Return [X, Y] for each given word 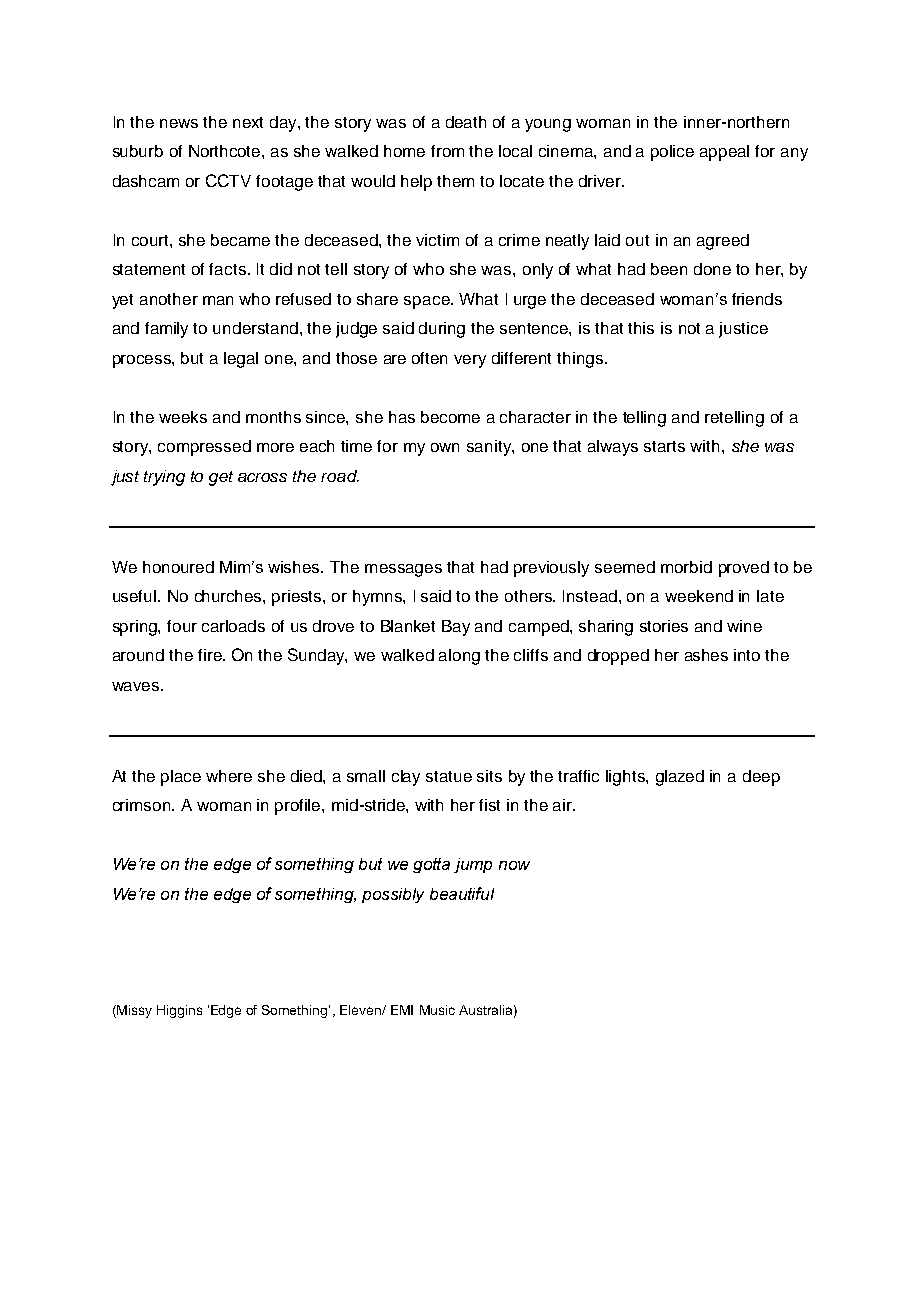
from [447, 151]
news [179, 123]
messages [403, 570]
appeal [724, 153]
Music [437, 1010]
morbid [686, 567]
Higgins [179, 1011]
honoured [178, 567]
